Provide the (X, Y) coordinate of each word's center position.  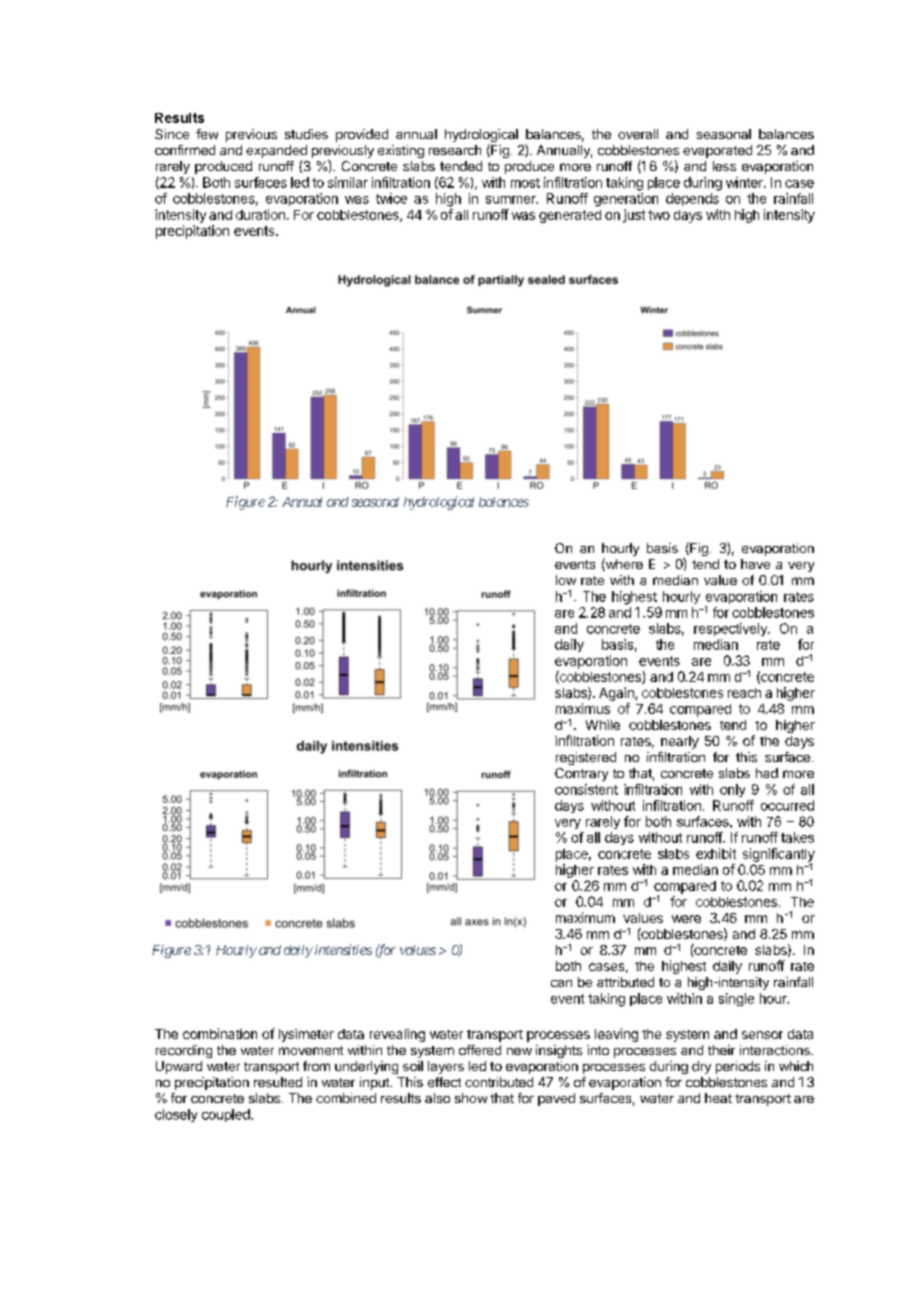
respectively (731, 629)
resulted (278, 1082)
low (566, 580)
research (455, 150)
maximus (583, 708)
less (724, 166)
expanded (276, 153)
